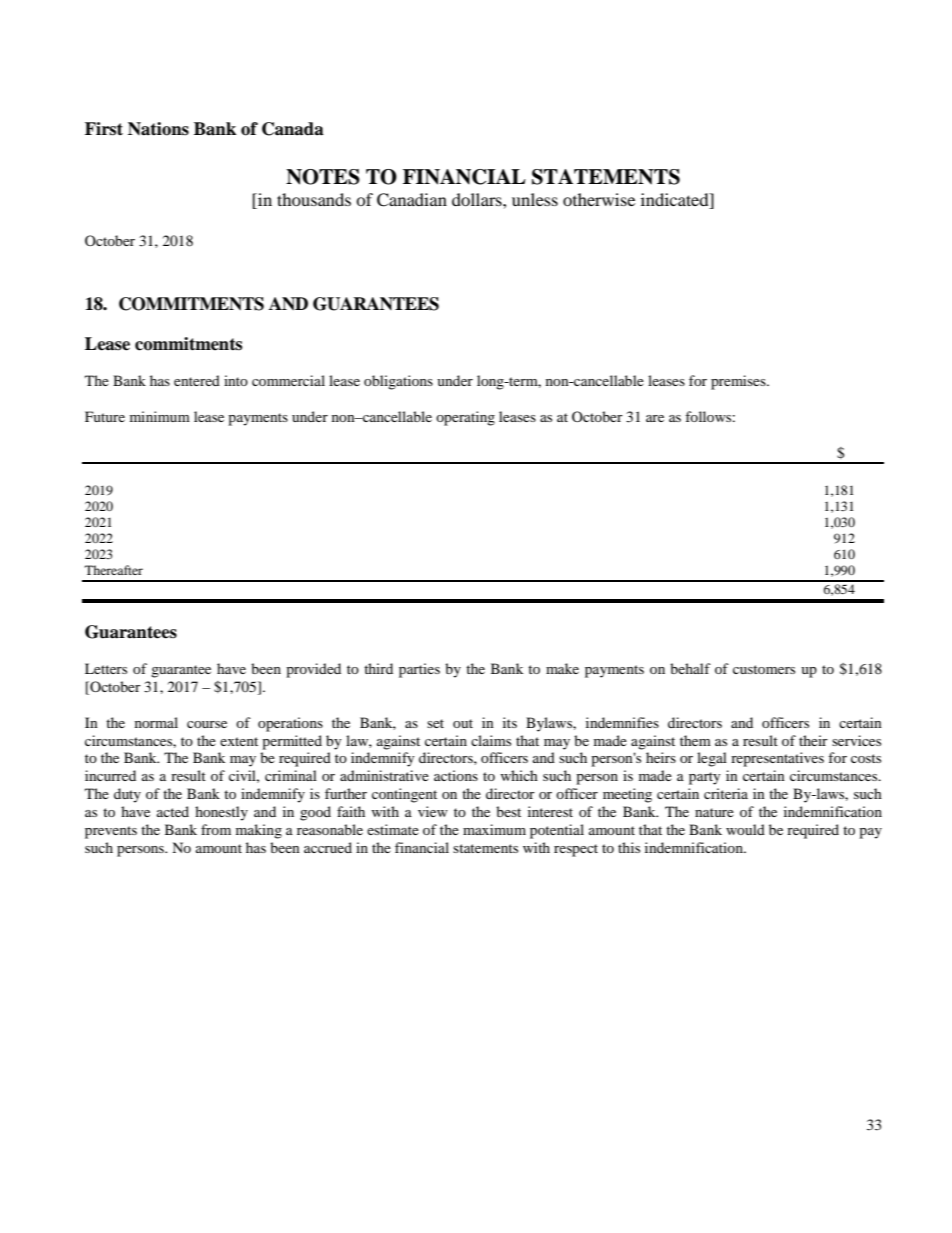  I want to click on customers, so click(764, 669).
